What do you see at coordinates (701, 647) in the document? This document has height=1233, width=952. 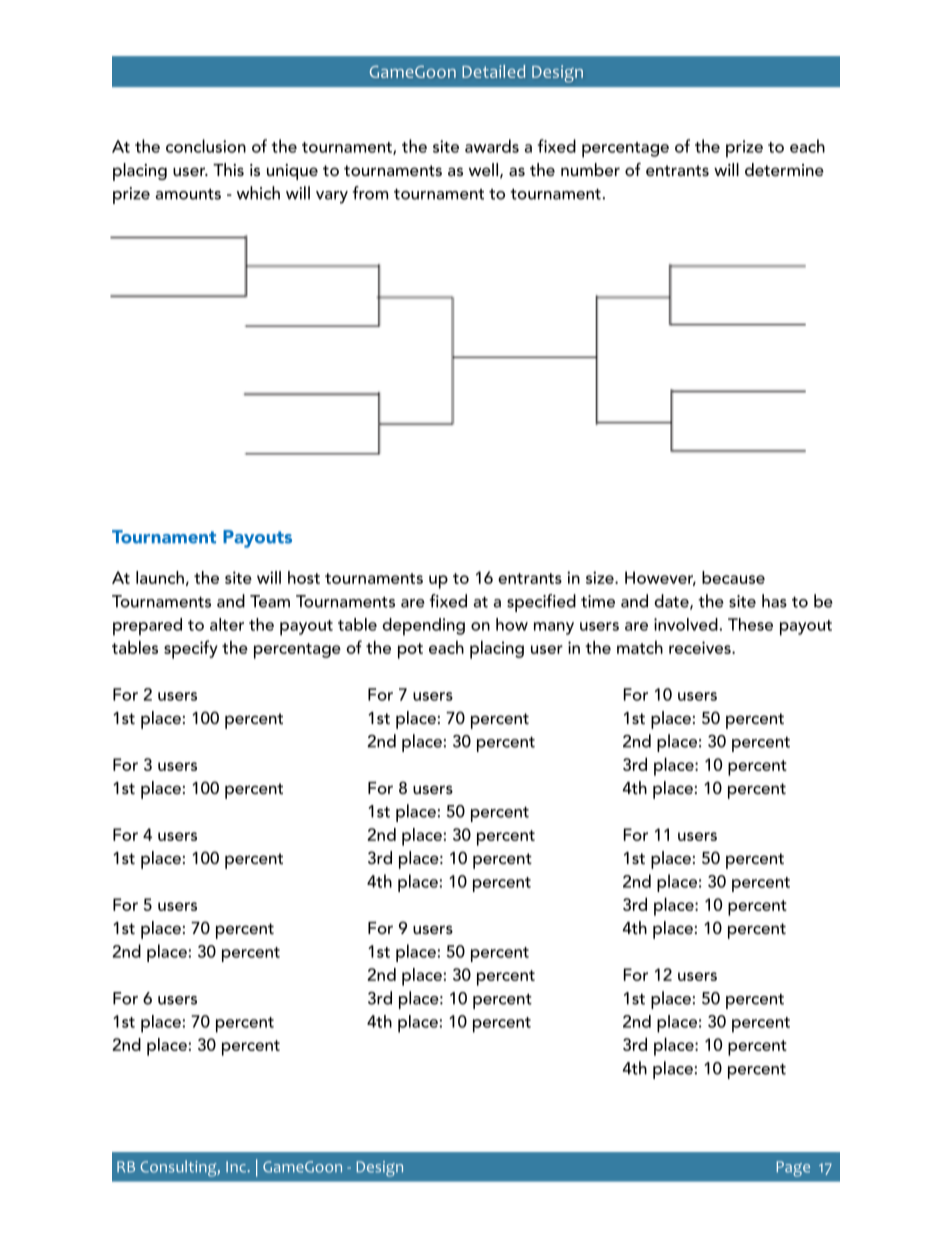 I see `receives` at bounding box center [701, 647].
